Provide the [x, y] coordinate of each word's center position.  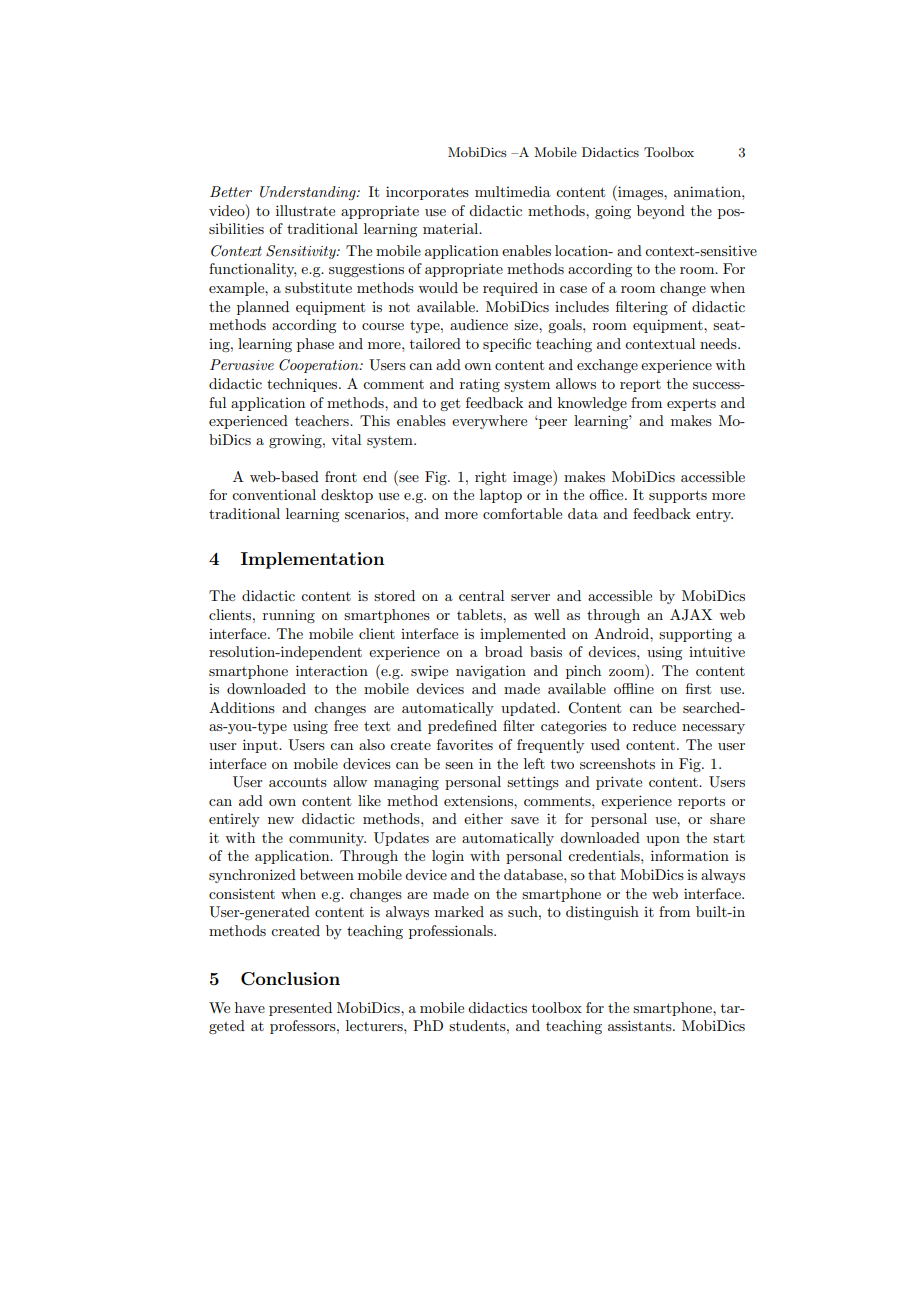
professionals [452, 932]
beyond [661, 212]
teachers [323, 420]
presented [300, 1009]
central [481, 595]
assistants [641, 1025]
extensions [479, 800]
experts [691, 404]
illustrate [305, 210]
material [452, 228]
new [281, 820]
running [289, 616]
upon [663, 841]
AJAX [691, 615]
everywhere [489, 422]
